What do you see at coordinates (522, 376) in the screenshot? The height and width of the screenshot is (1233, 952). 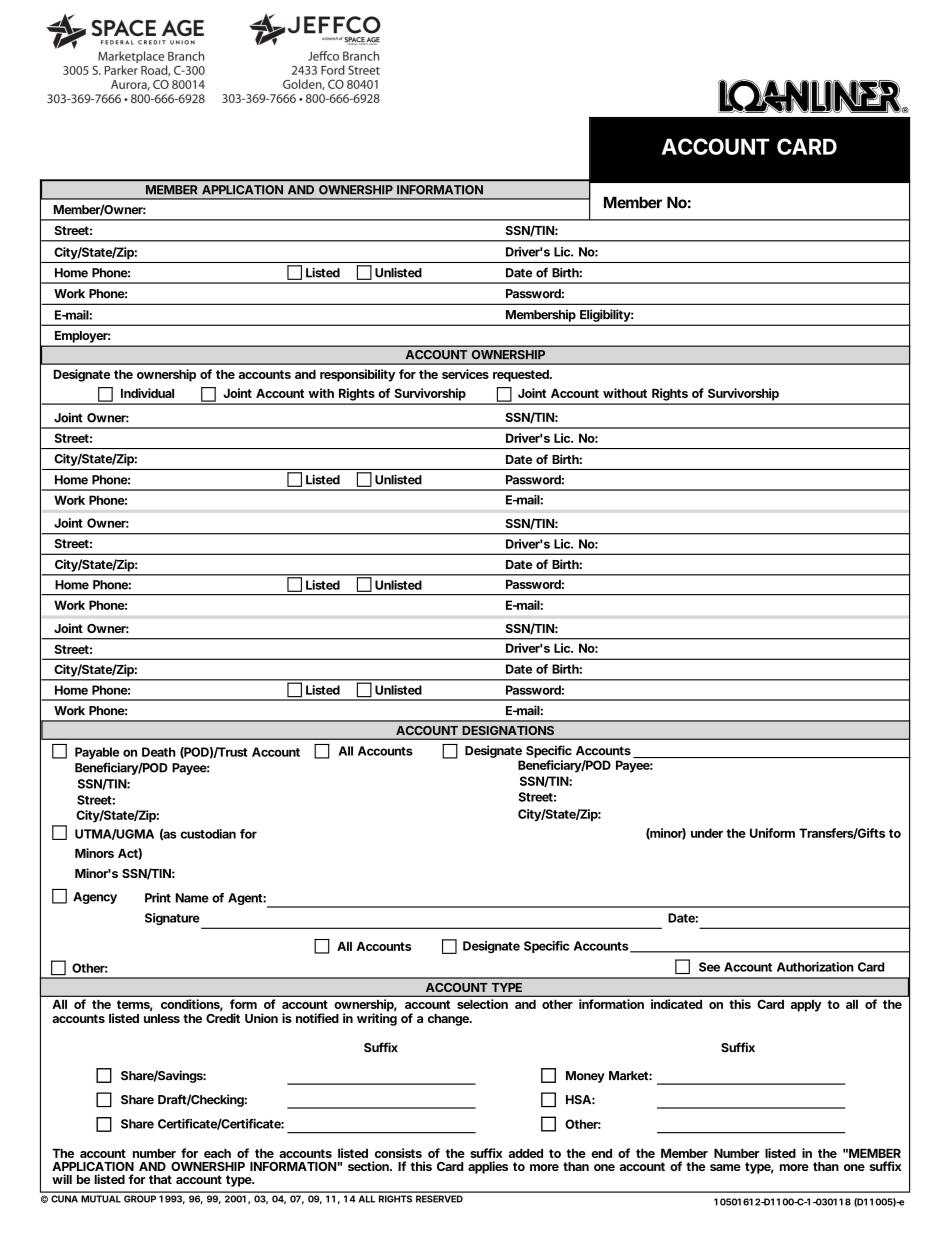 I see `requested` at bounding box center [522, 376].
